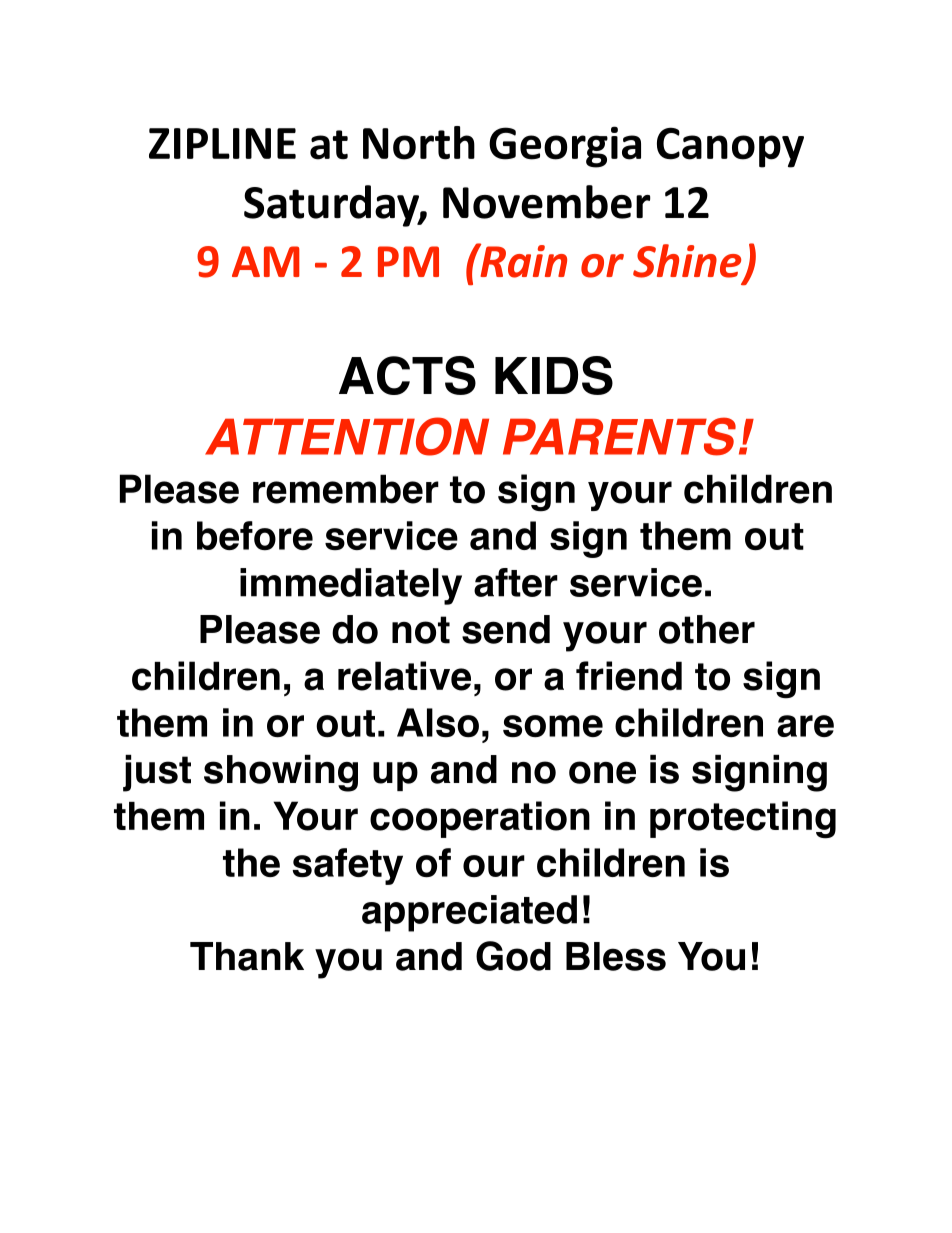 This image has height=1233, width=952. What do you see at coordinates (347, 436) in the image?
I see `ATTENTION` at bounding box center [347, 436].
